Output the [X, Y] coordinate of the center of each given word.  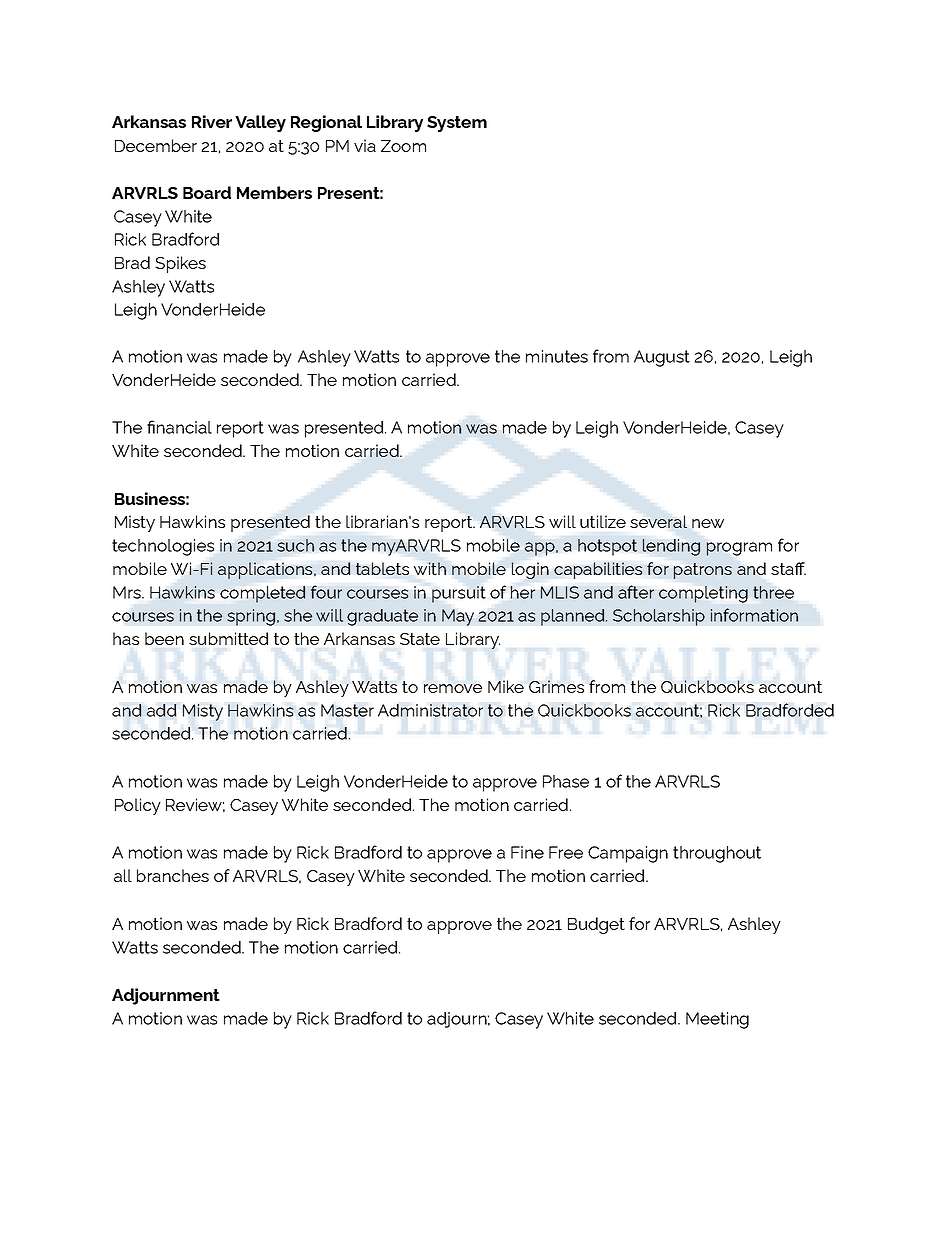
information [754, 615]
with [430, 568]
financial [179, 427]
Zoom [403, 146]
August [662, 358]
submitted [228, 638]
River [212, 121]
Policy [138, 806]
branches [173, 875]
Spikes [180, 264]
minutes [557, 356]
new [708, 523]
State [420, 639]
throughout [717, 854]
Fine [527, 852]
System [457, 124]
